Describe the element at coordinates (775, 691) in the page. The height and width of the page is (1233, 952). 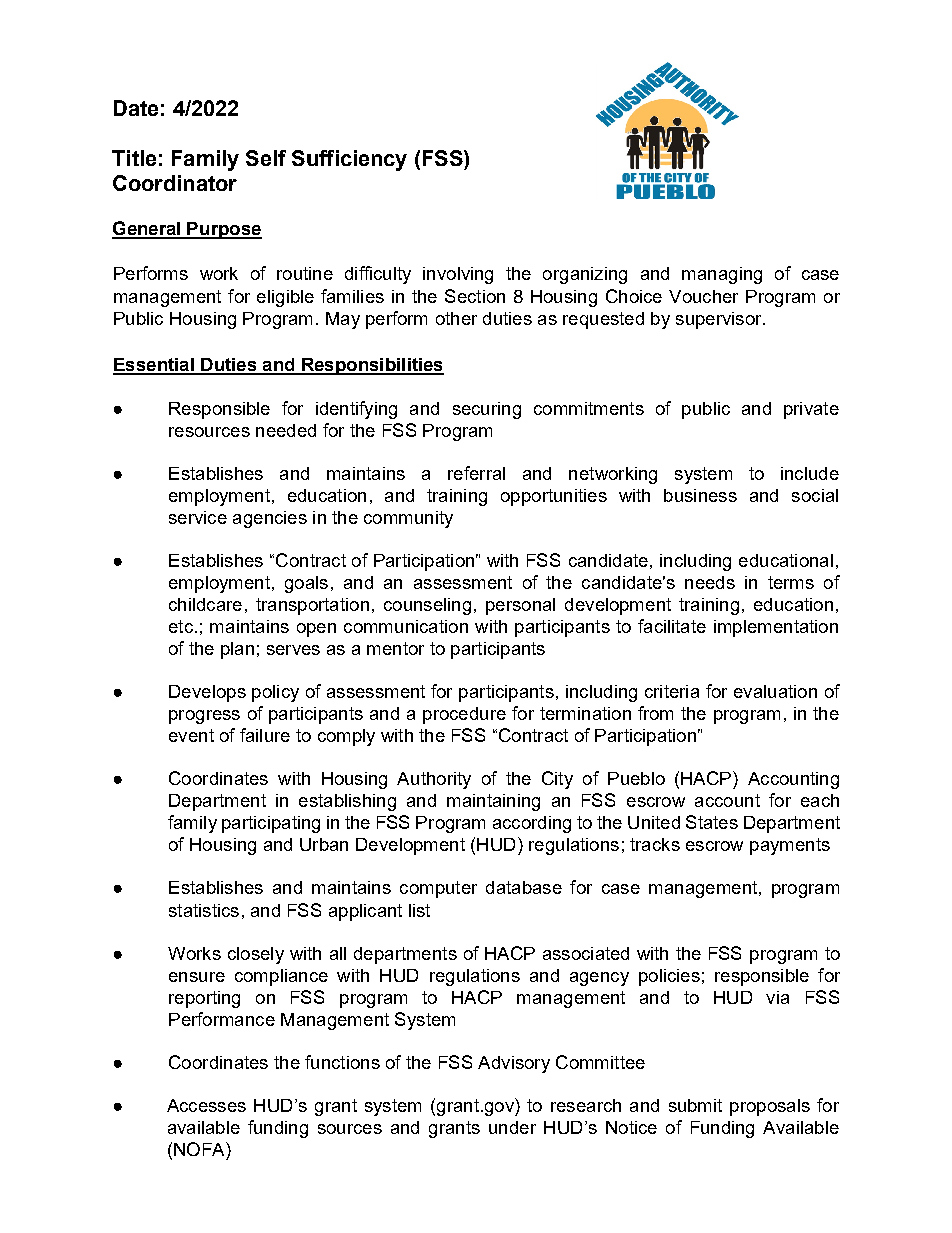
I see `evaluation` at that location.
